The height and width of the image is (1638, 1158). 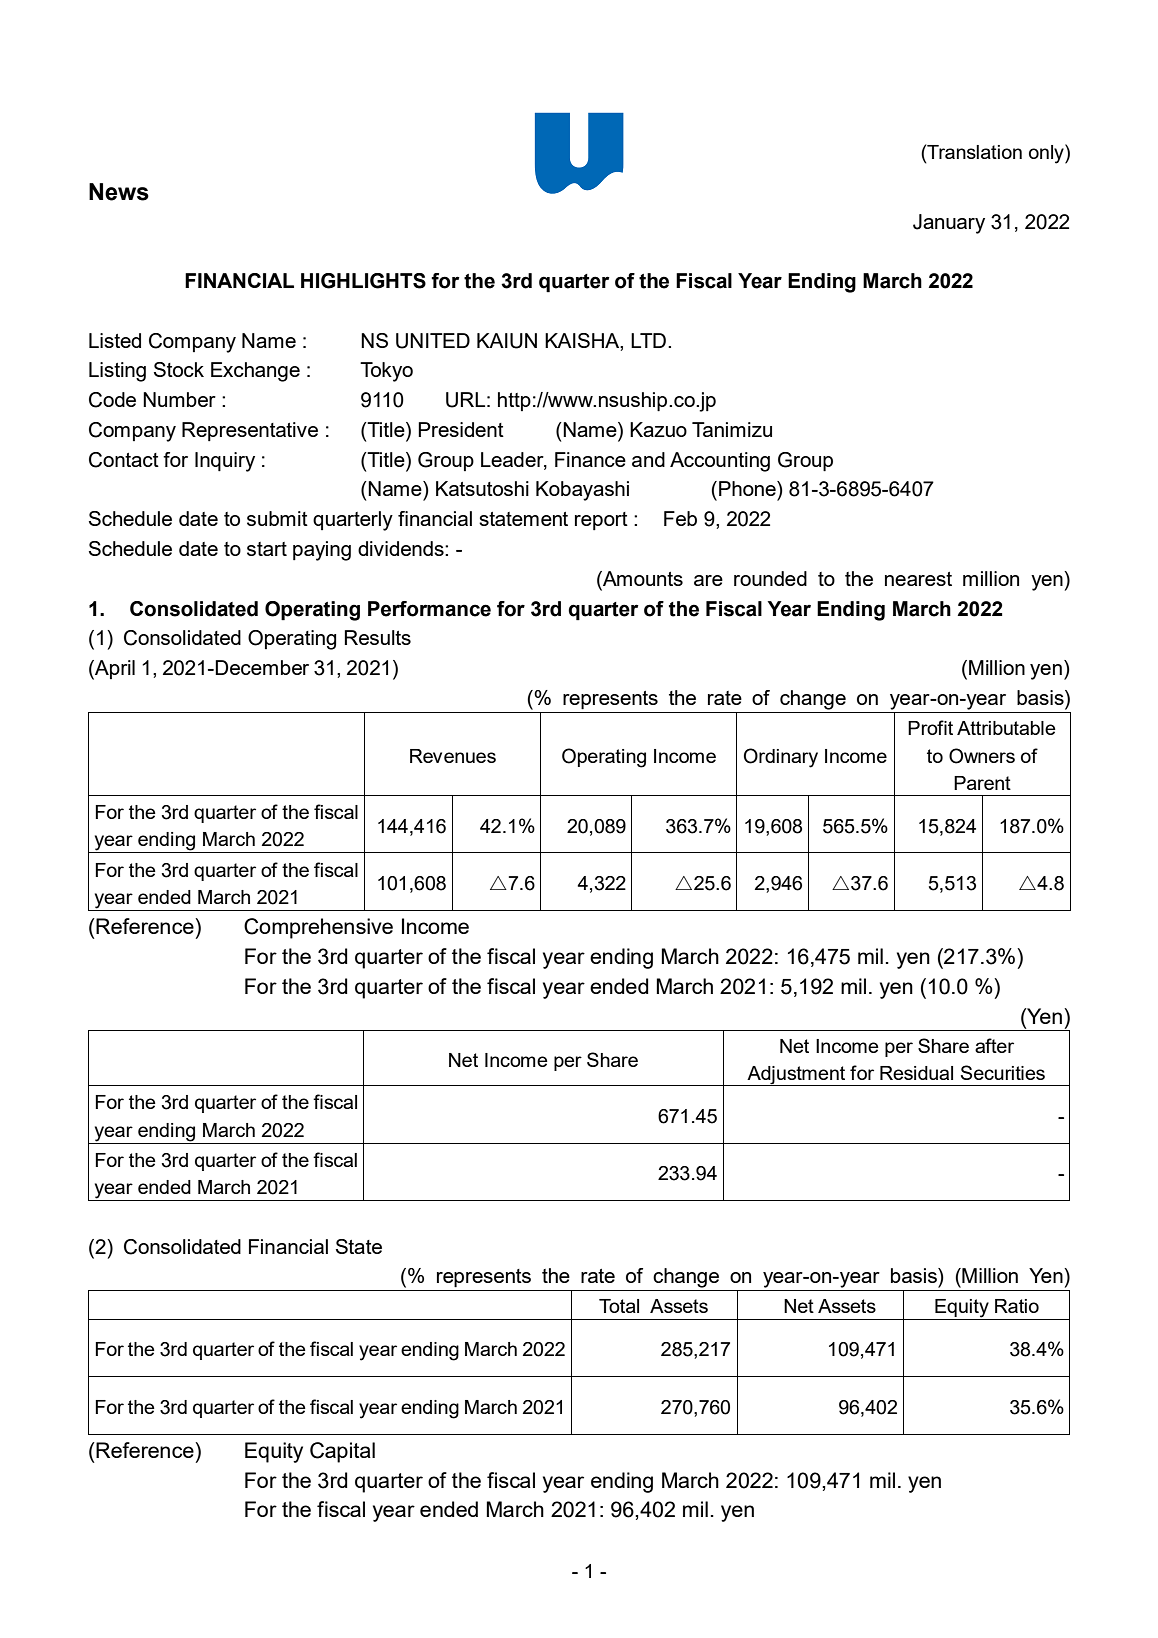 I want to click on report, so click(x=601, y=521).
